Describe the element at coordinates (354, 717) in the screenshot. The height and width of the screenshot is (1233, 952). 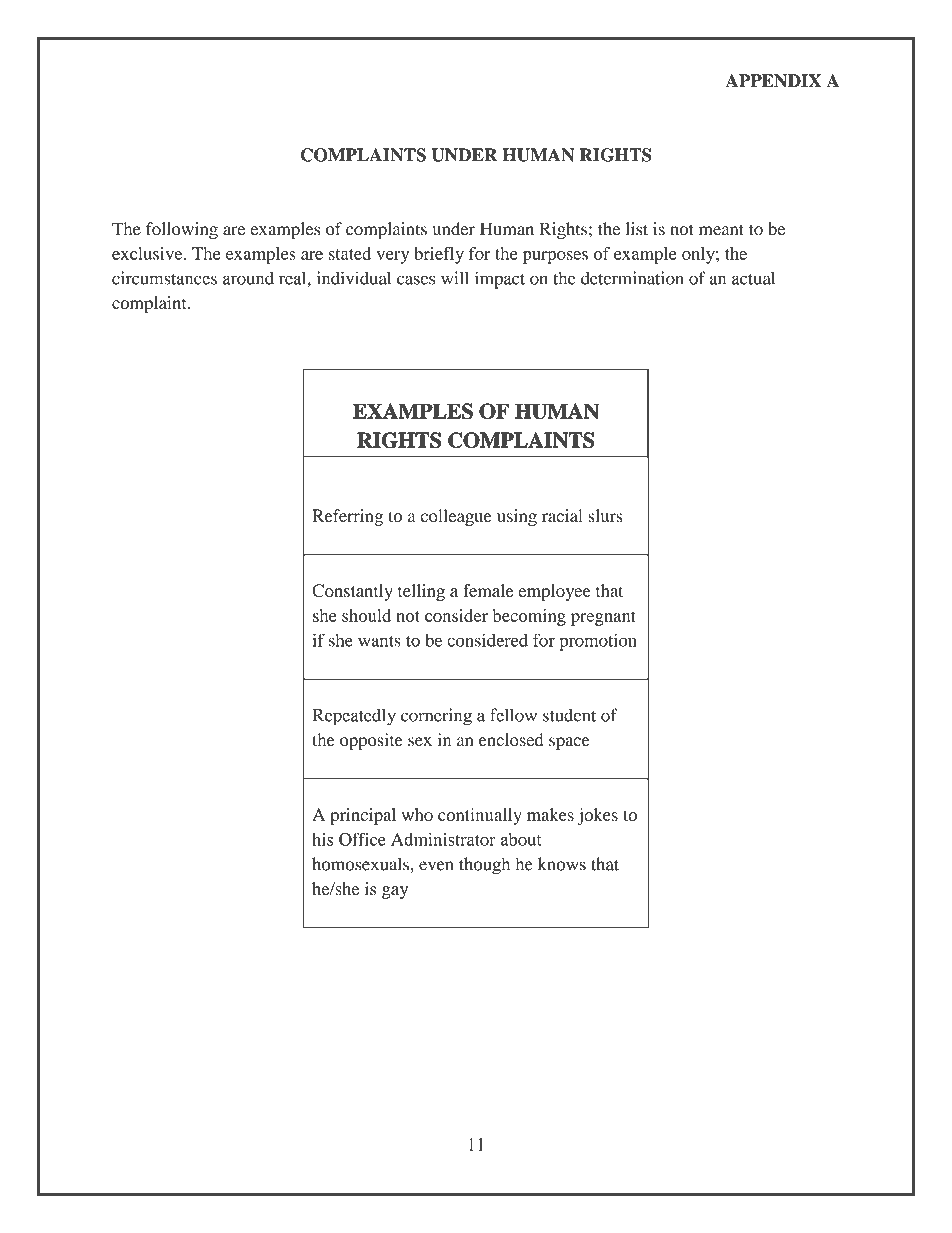
I see `Repeatedly` at that location.
